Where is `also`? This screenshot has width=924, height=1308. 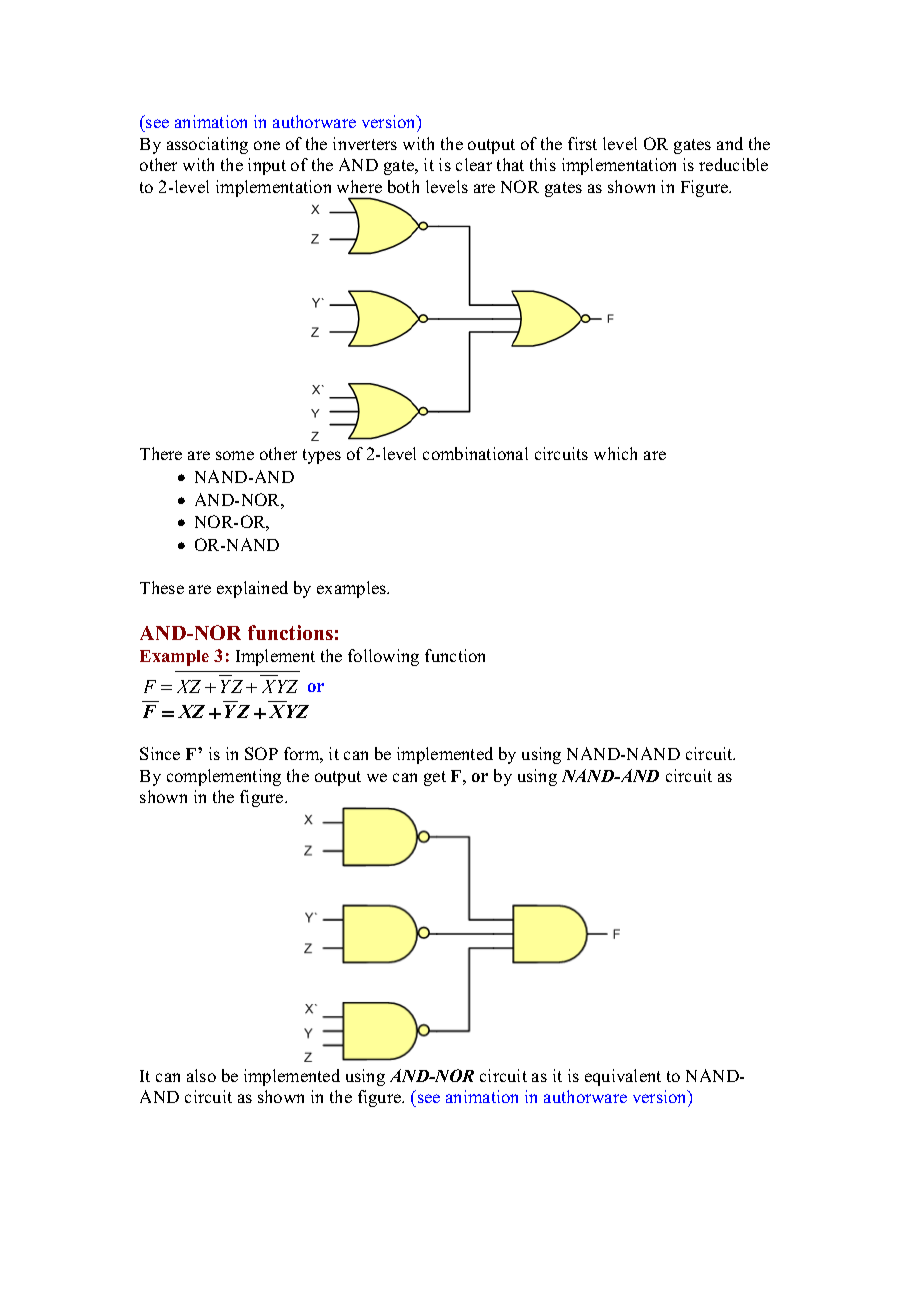 also is located at coordinates (201, 1075).
